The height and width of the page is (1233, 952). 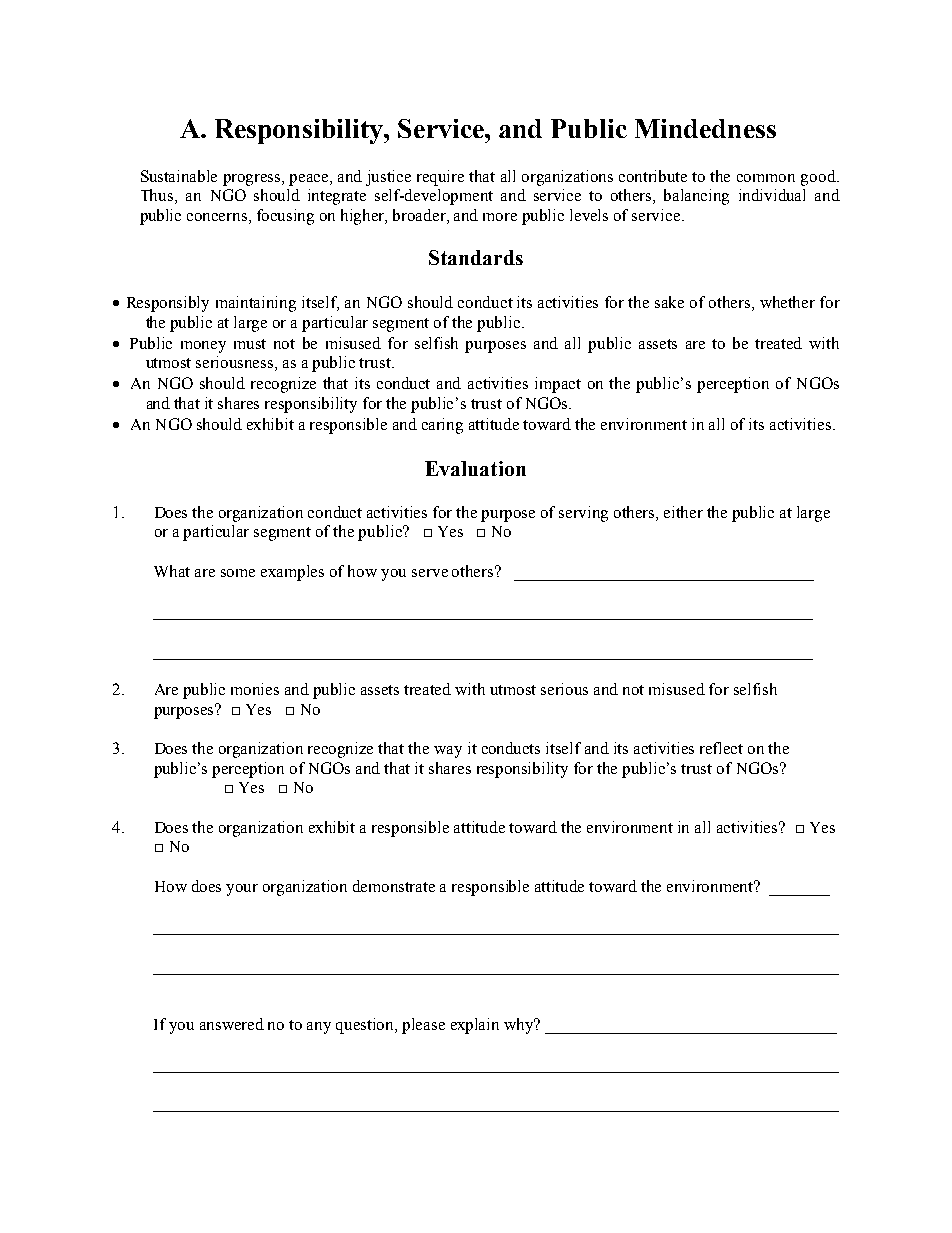 I want to click on answered, so click(x=232, y=1024).
